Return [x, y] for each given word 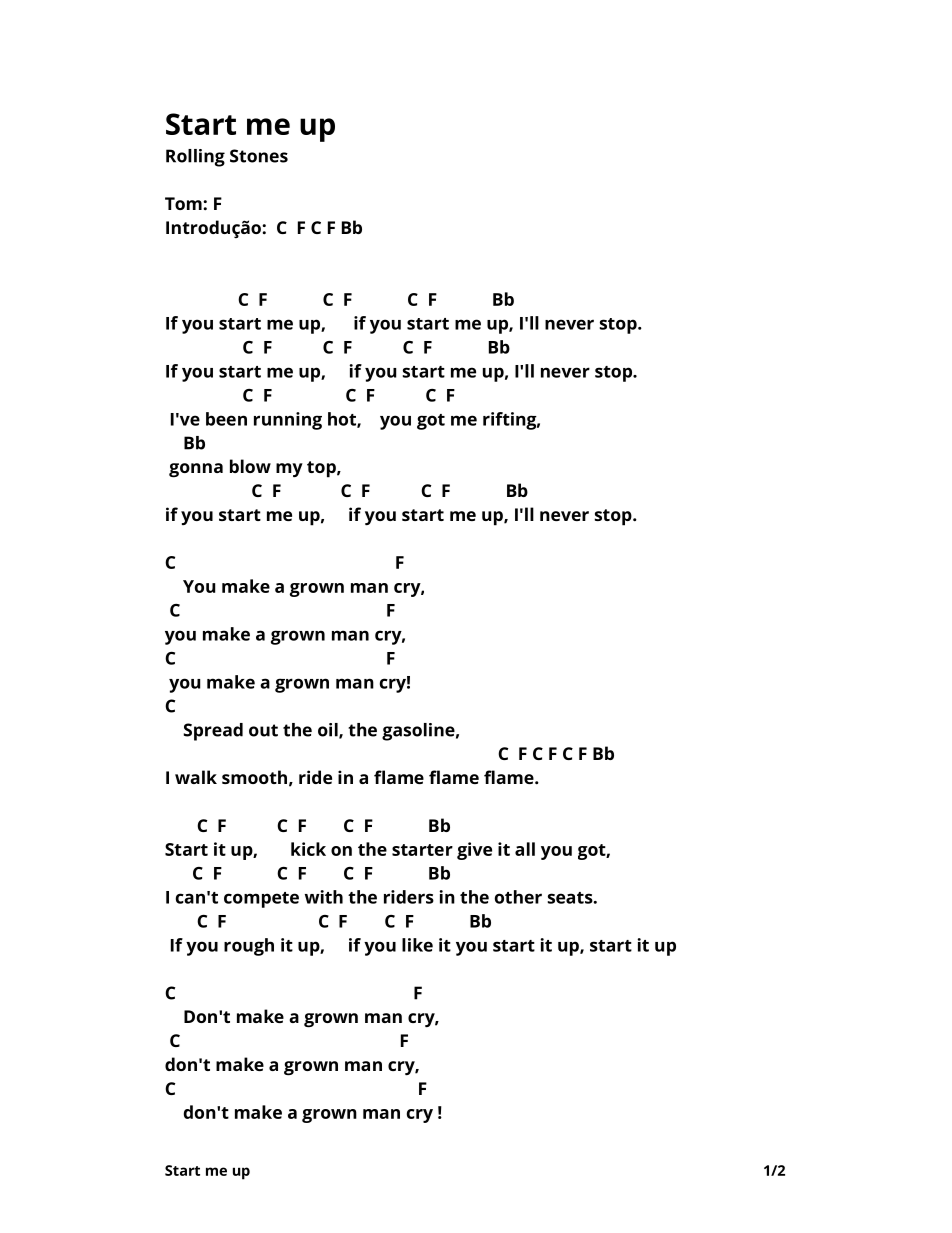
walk [196, 777]
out [263, 730]
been [226, 419]
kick [308, 849]
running [288, 421]
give [474, 851]
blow [250, 466]
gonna [196, 470]
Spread [213, 732]
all [525, 849]
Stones [259, 156]
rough [249, 947]
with [324, 897]
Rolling [195, 158]
